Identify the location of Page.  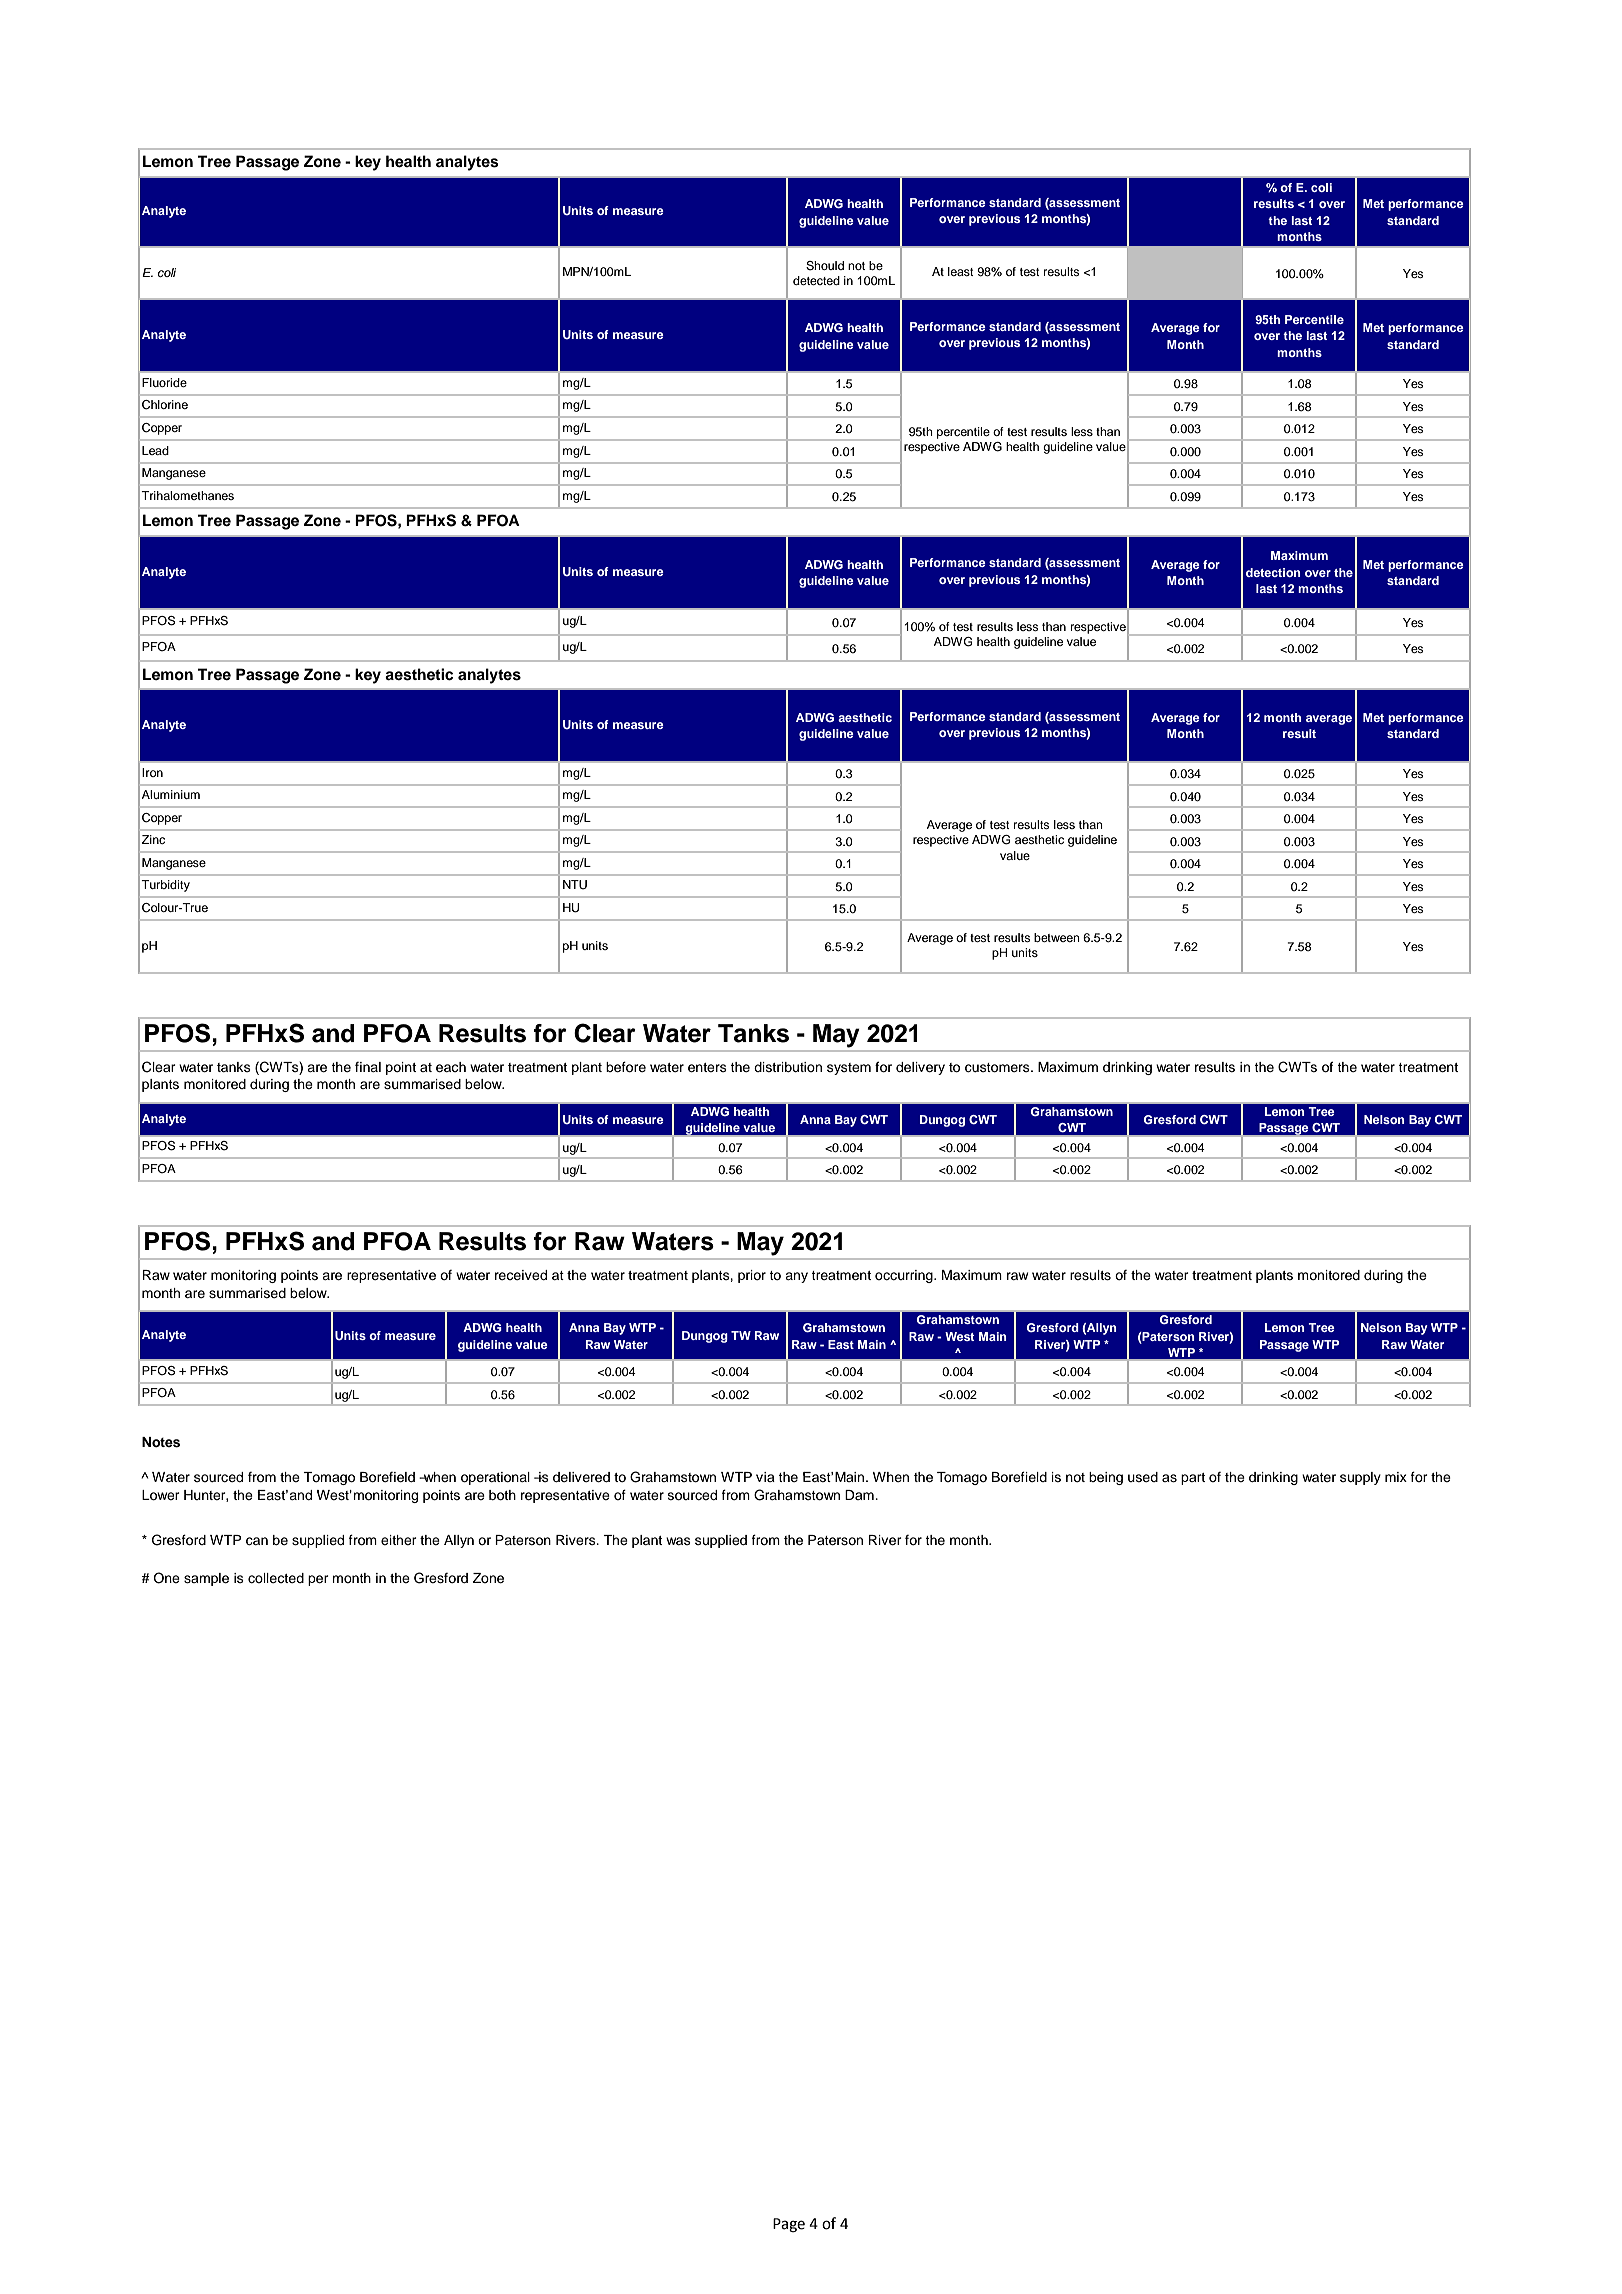
(789, 2225).
